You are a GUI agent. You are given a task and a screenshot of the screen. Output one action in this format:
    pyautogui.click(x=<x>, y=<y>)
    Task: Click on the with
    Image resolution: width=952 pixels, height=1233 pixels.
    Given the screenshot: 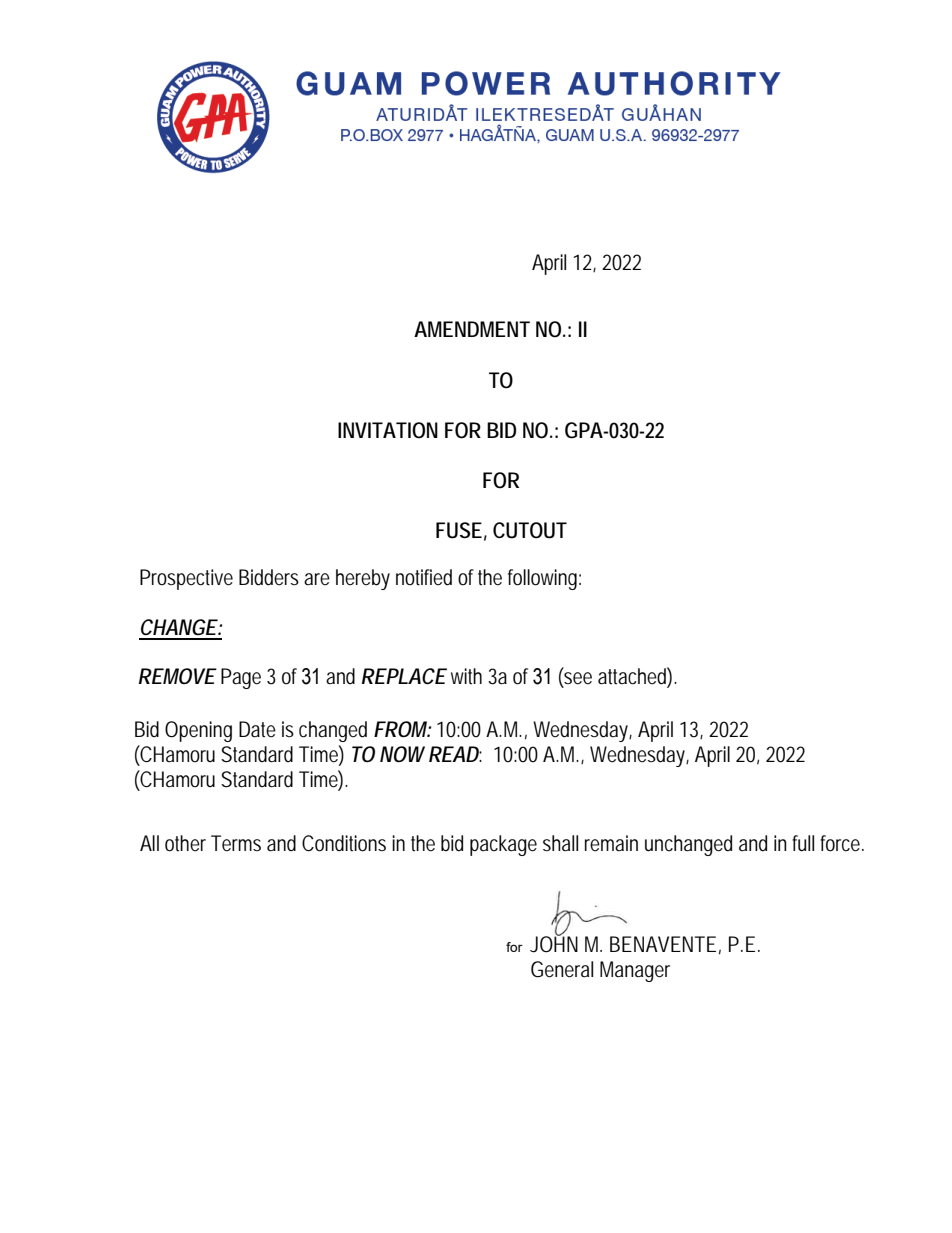 What is the action you would take?
    pyautogui.click(x=466, y=676)
